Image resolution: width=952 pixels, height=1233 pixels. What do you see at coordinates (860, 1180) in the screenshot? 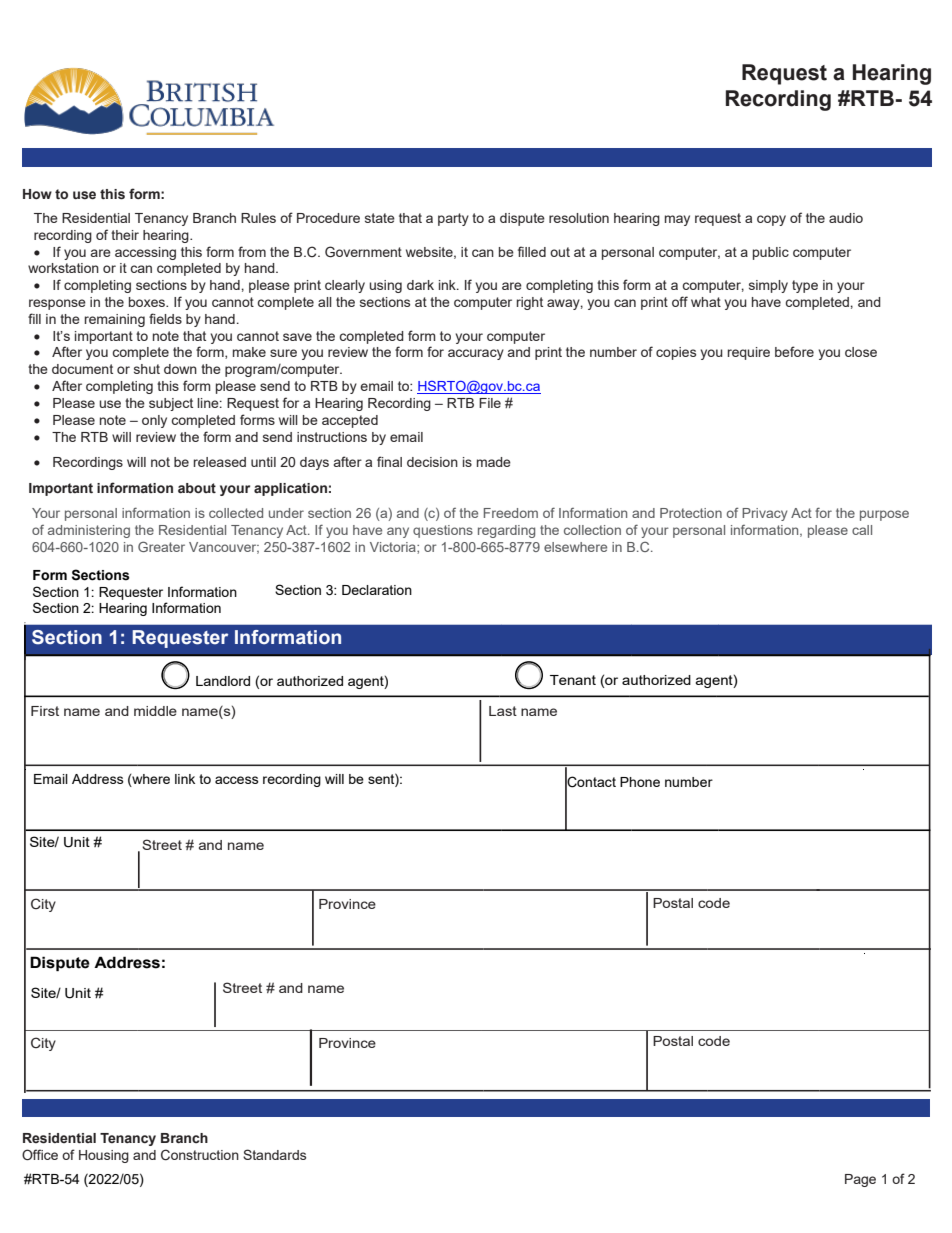
I see `Page` at bounding box center [860, 1180].
